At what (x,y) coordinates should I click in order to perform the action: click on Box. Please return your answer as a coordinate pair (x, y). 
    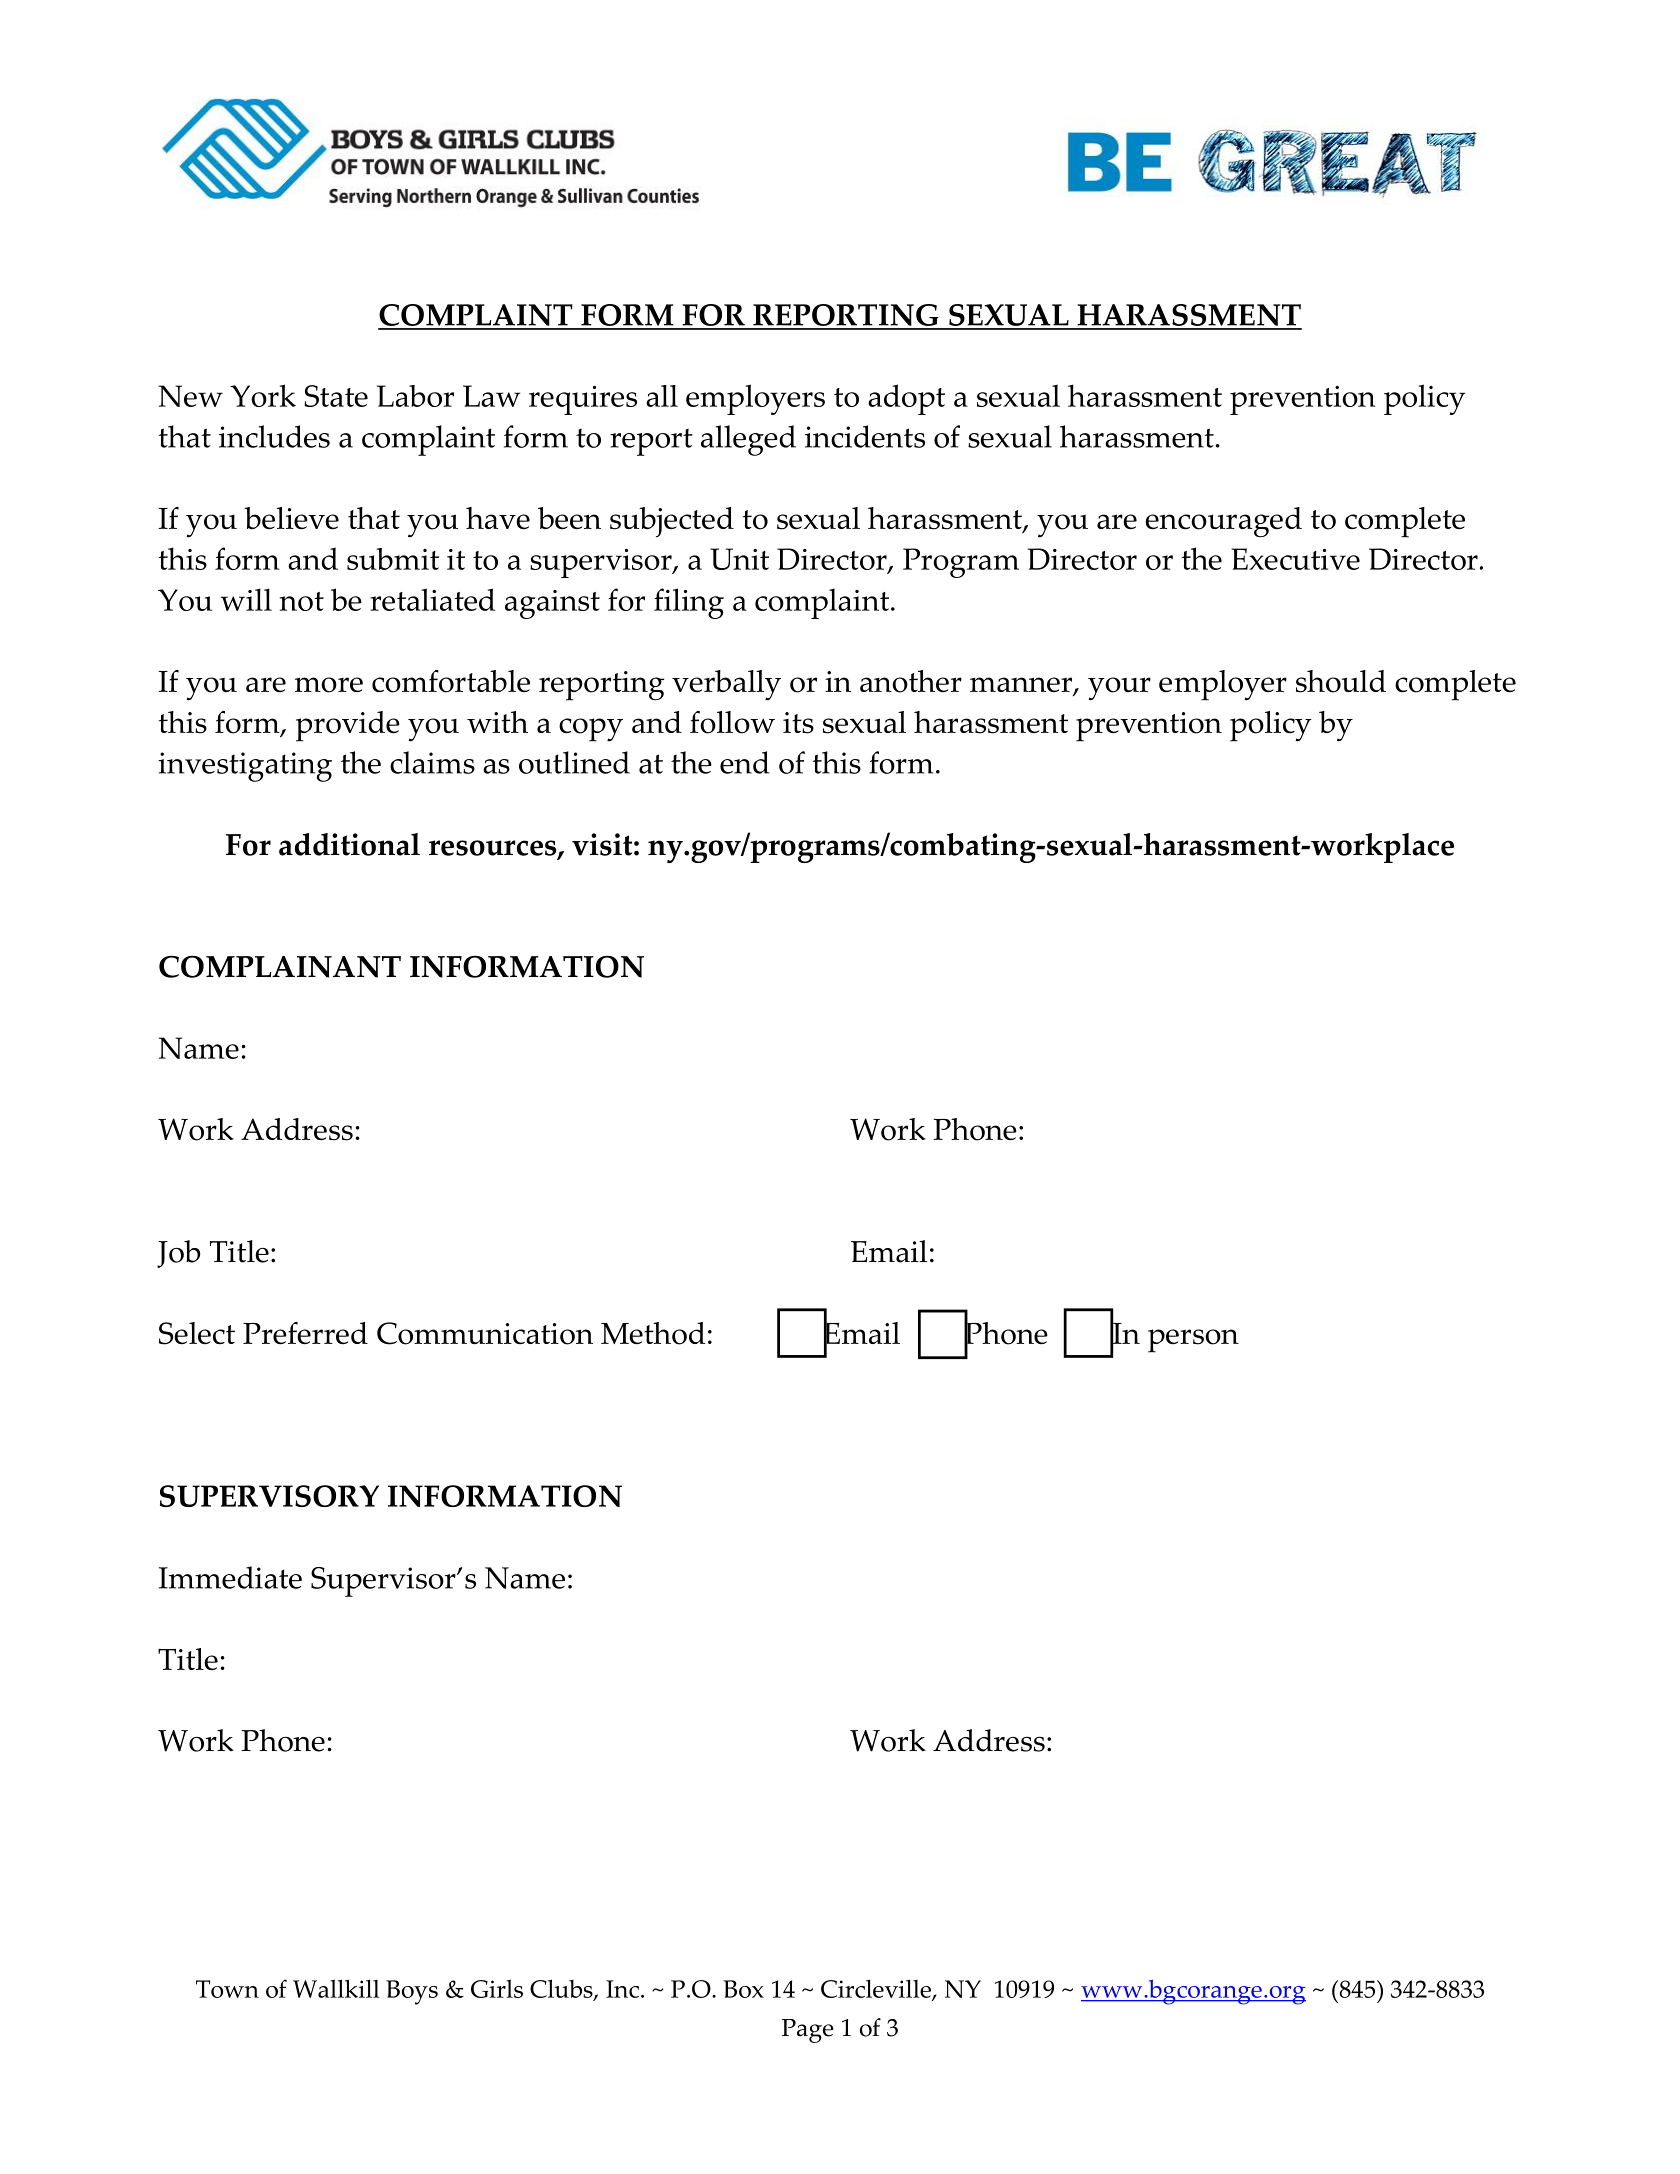
    Looking at the image, I should click on (743, 1989).
